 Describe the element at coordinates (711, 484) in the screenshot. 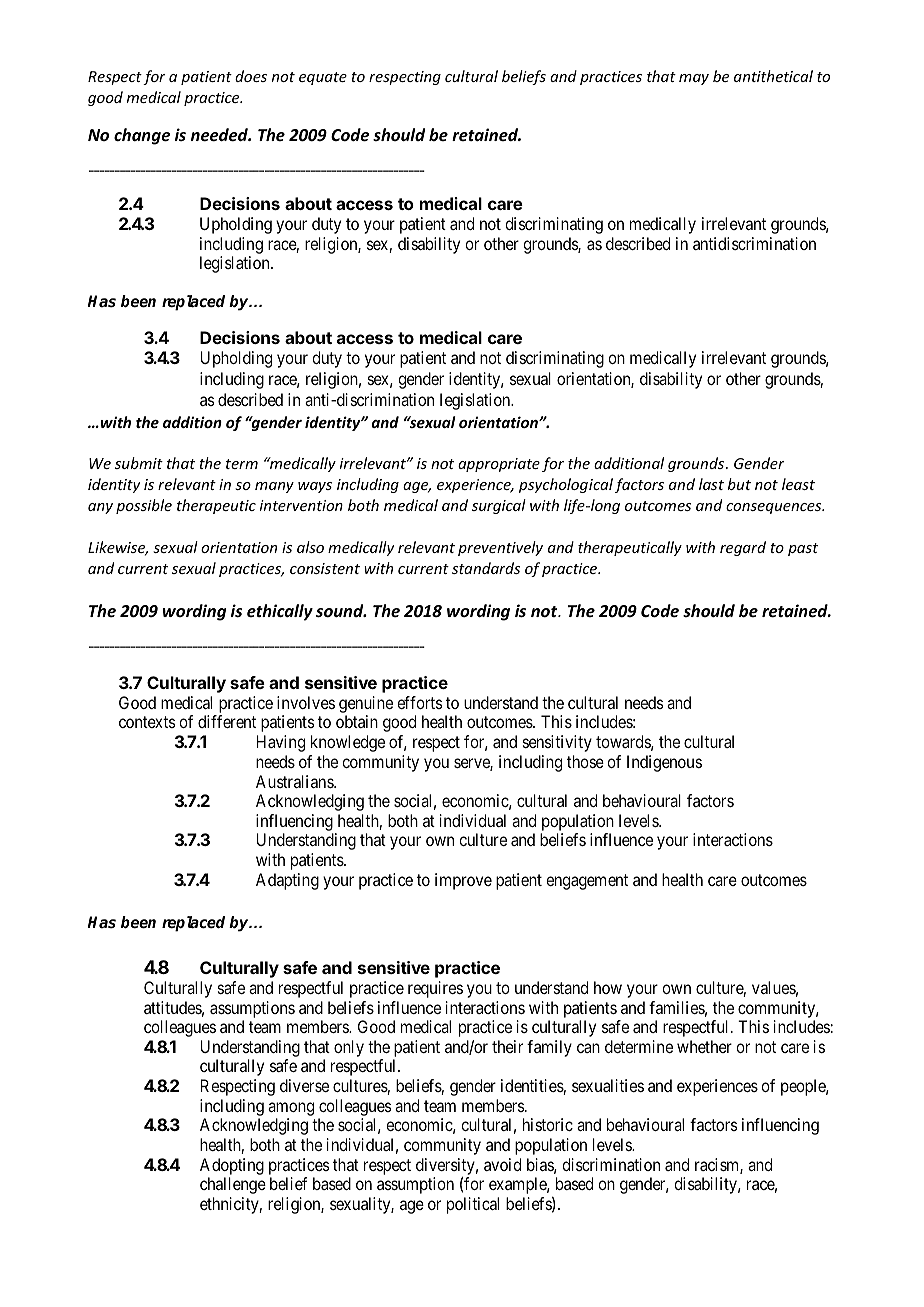

I see `last` at that location.
